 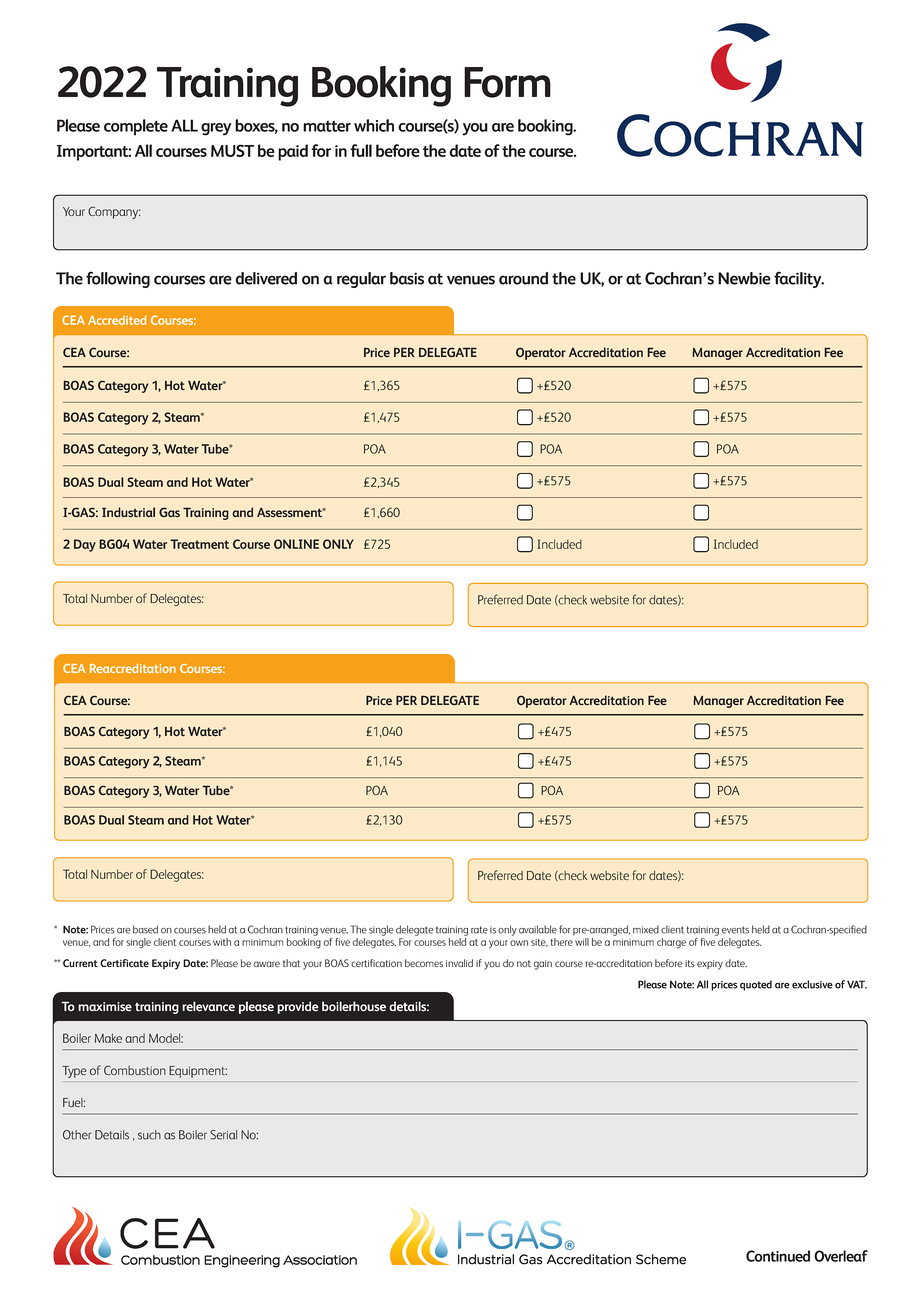 I want to click on such, so click(x=149, y=1135).
